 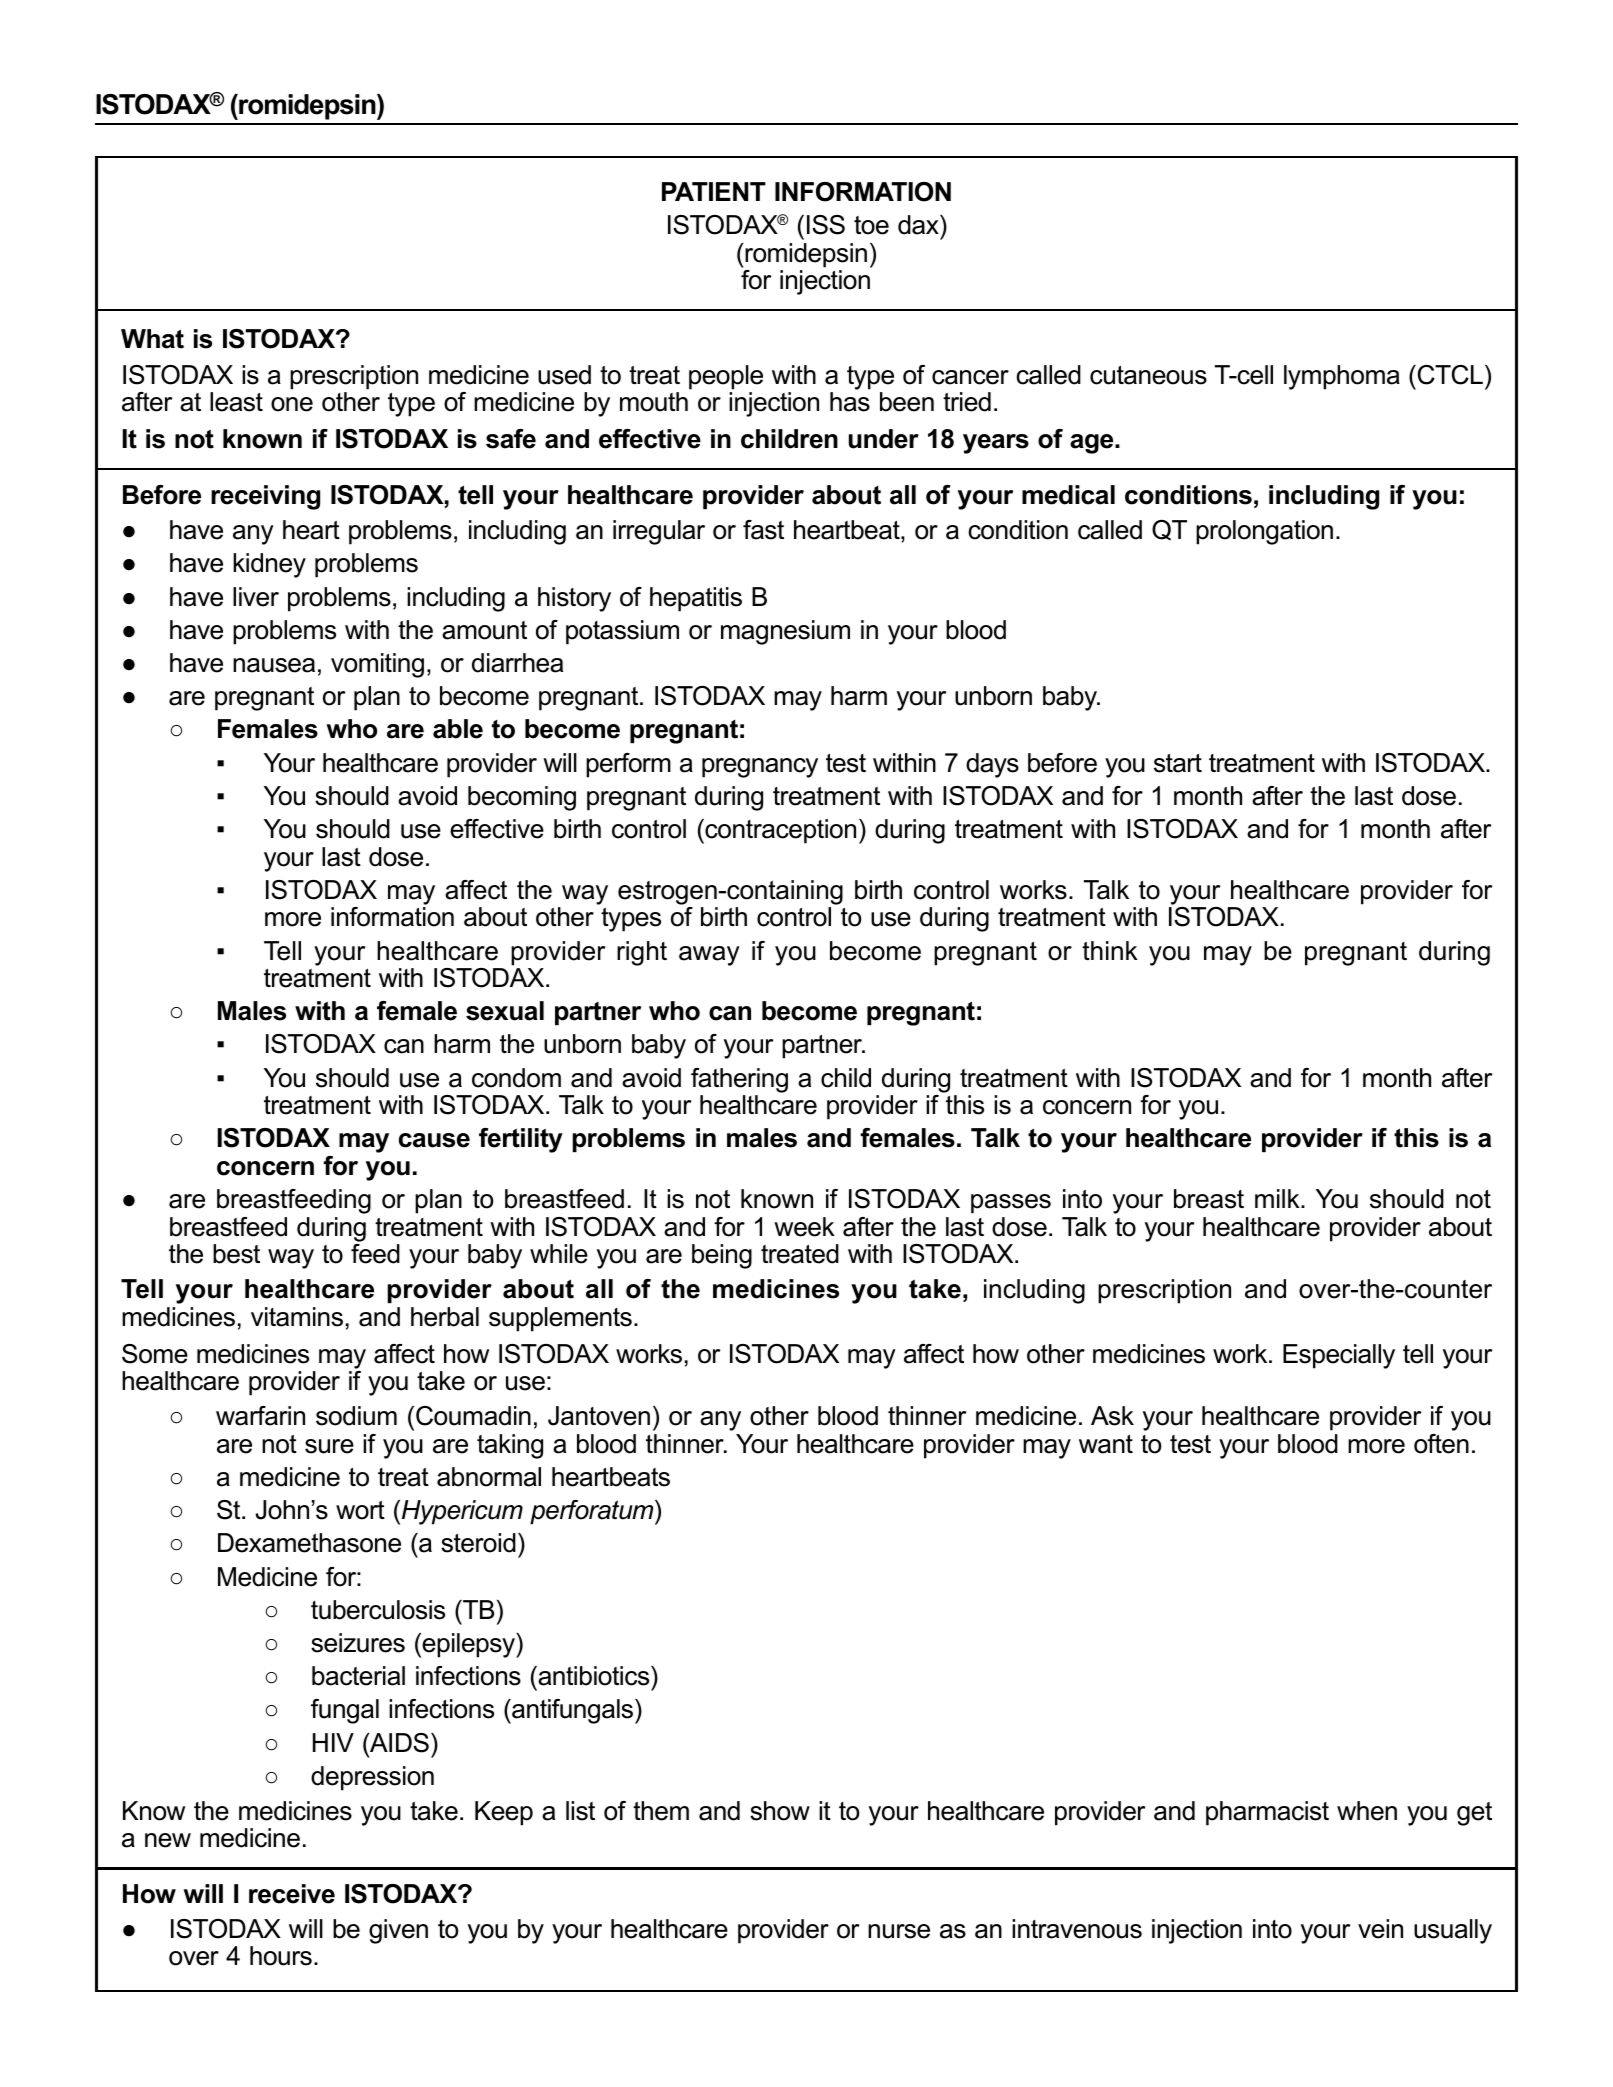 What do you see at coordinates (152, 339) in the screenshot?
I see `What` at bounding box center [152, 339].
